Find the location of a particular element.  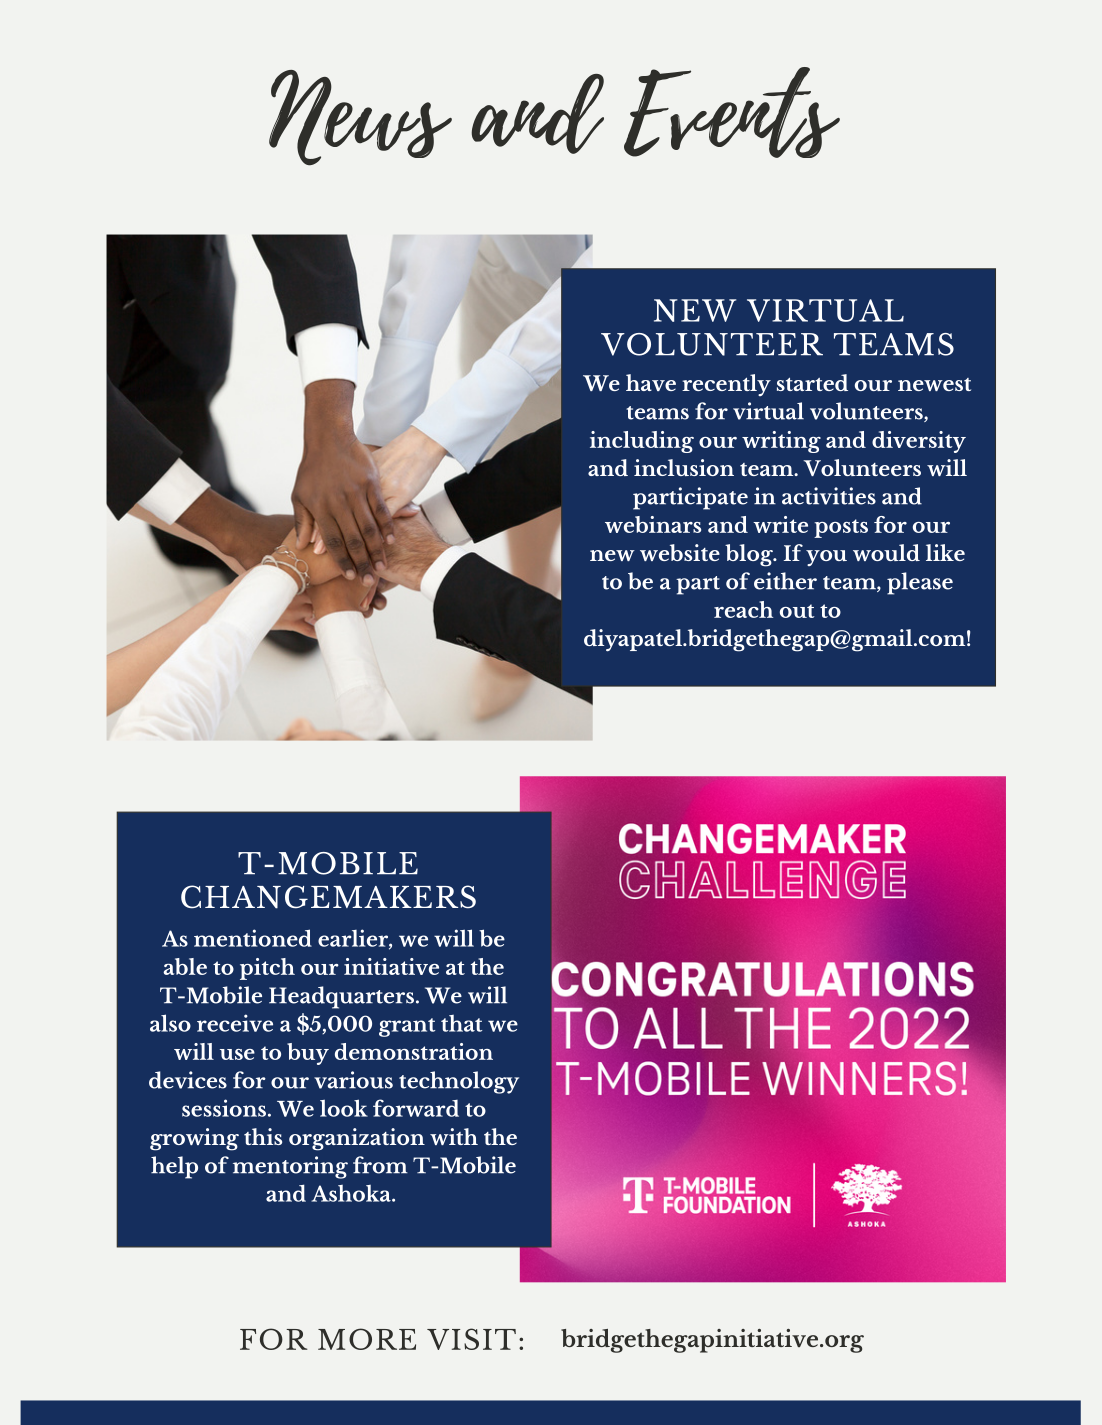

technology is located at coordinates (459, 1082).
